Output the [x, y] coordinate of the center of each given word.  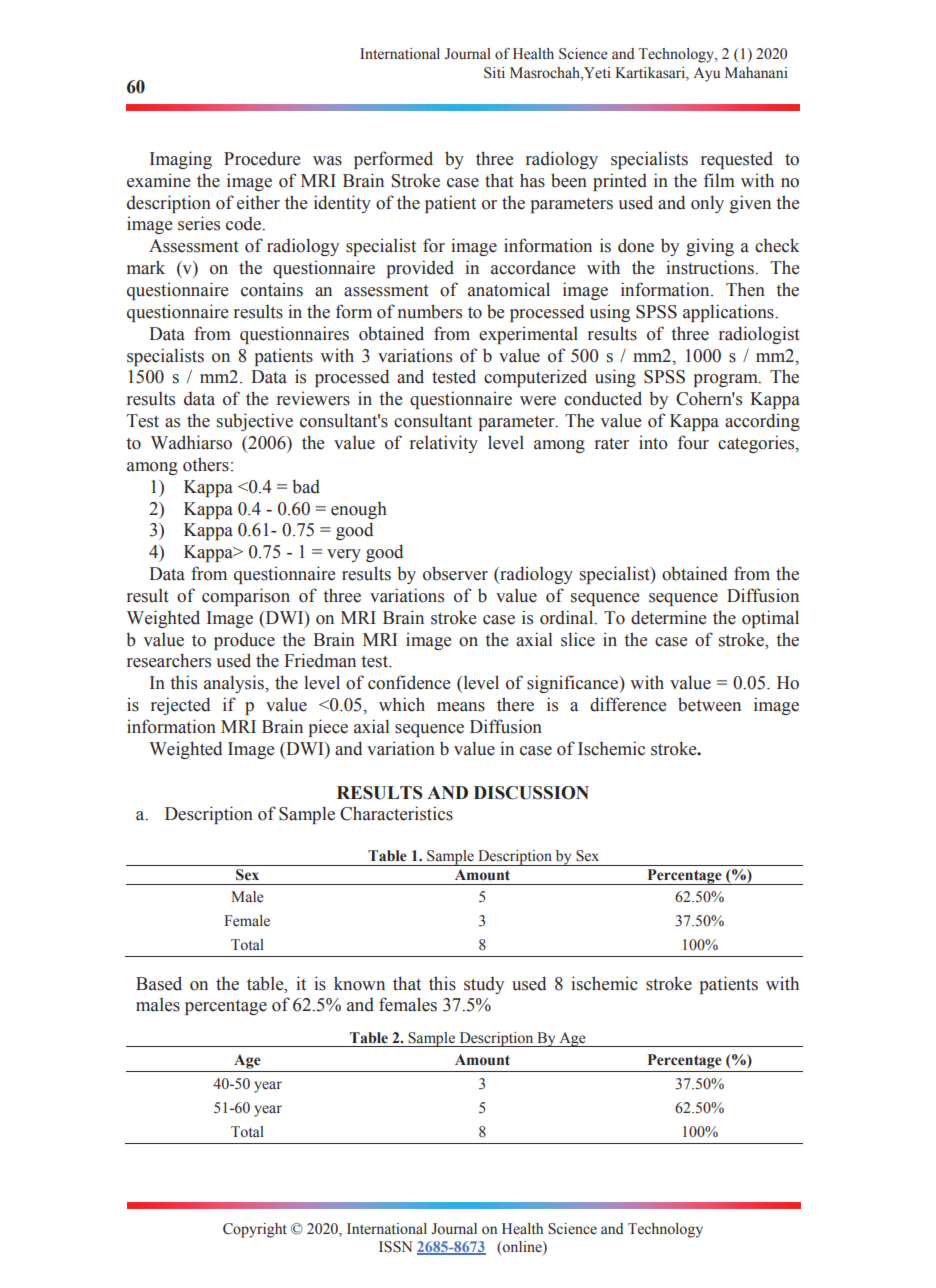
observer [455, 573]
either [258, 202]
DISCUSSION [531, 793]
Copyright [255, 1230]
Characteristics [396, 813]
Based [159, 983]
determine [668, 617]
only [707, 204]
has [532, 180]
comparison [246, 597]
